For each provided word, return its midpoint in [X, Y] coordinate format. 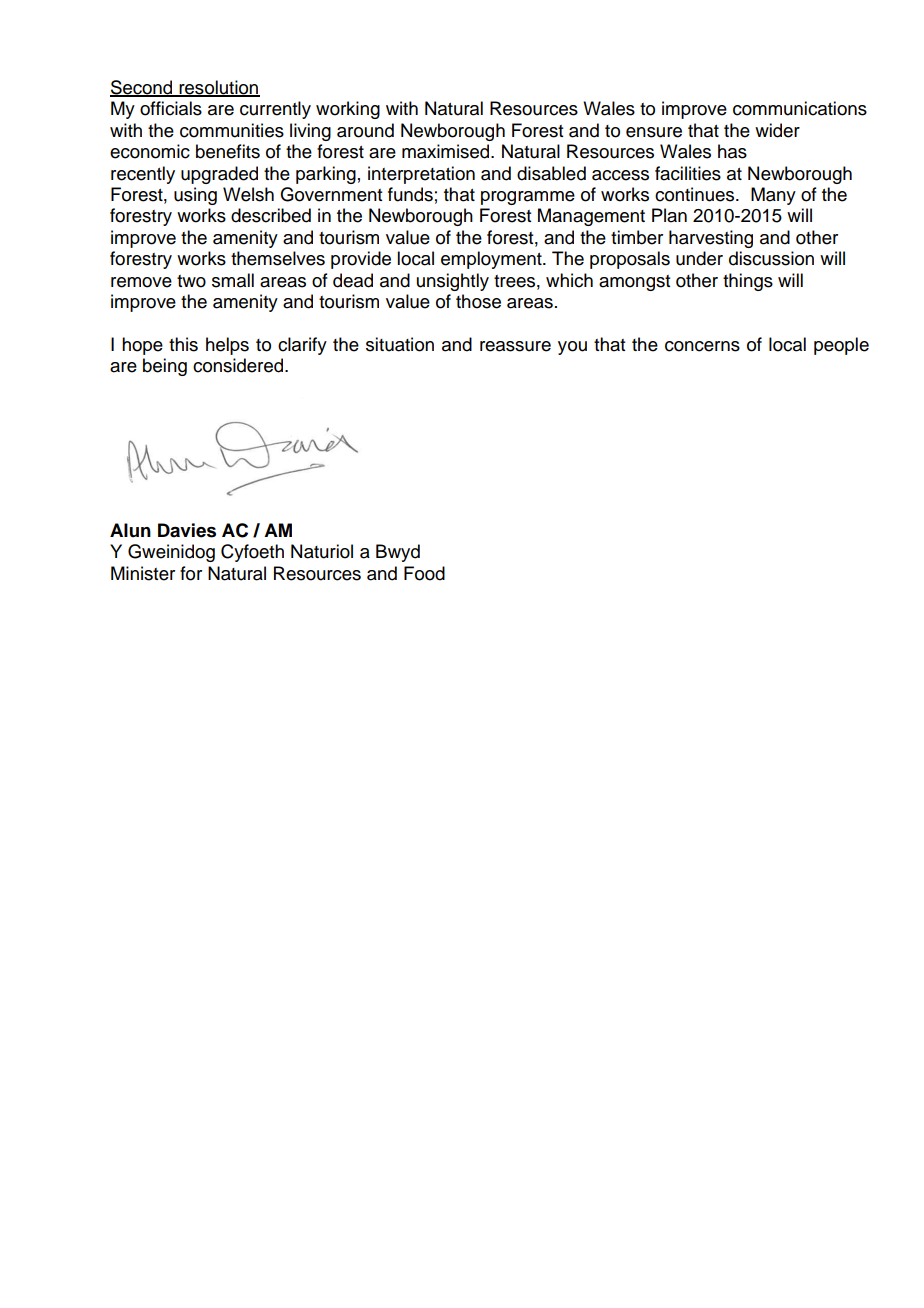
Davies [187, 530]
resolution [218, 88]
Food [424, 573]
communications [800, 108]
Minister [143, 573]
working [348, 110]
